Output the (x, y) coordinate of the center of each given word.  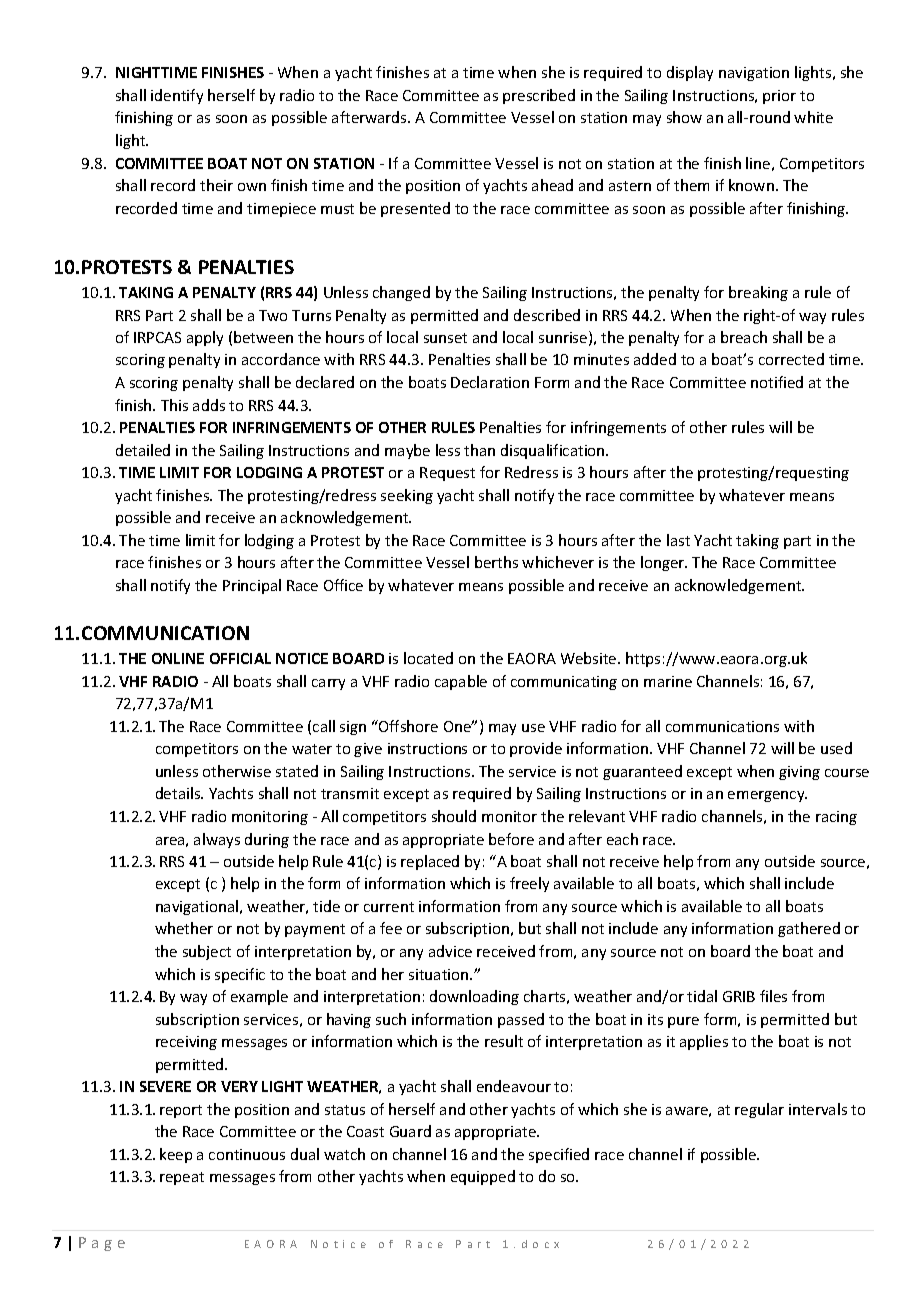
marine (668, 681)
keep (176, 1155)
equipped (483, 1177)
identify (177, 96)
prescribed (539, 96)
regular (759, 1110)
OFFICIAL (240, 658)
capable (461, 682)
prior (779, 97)
